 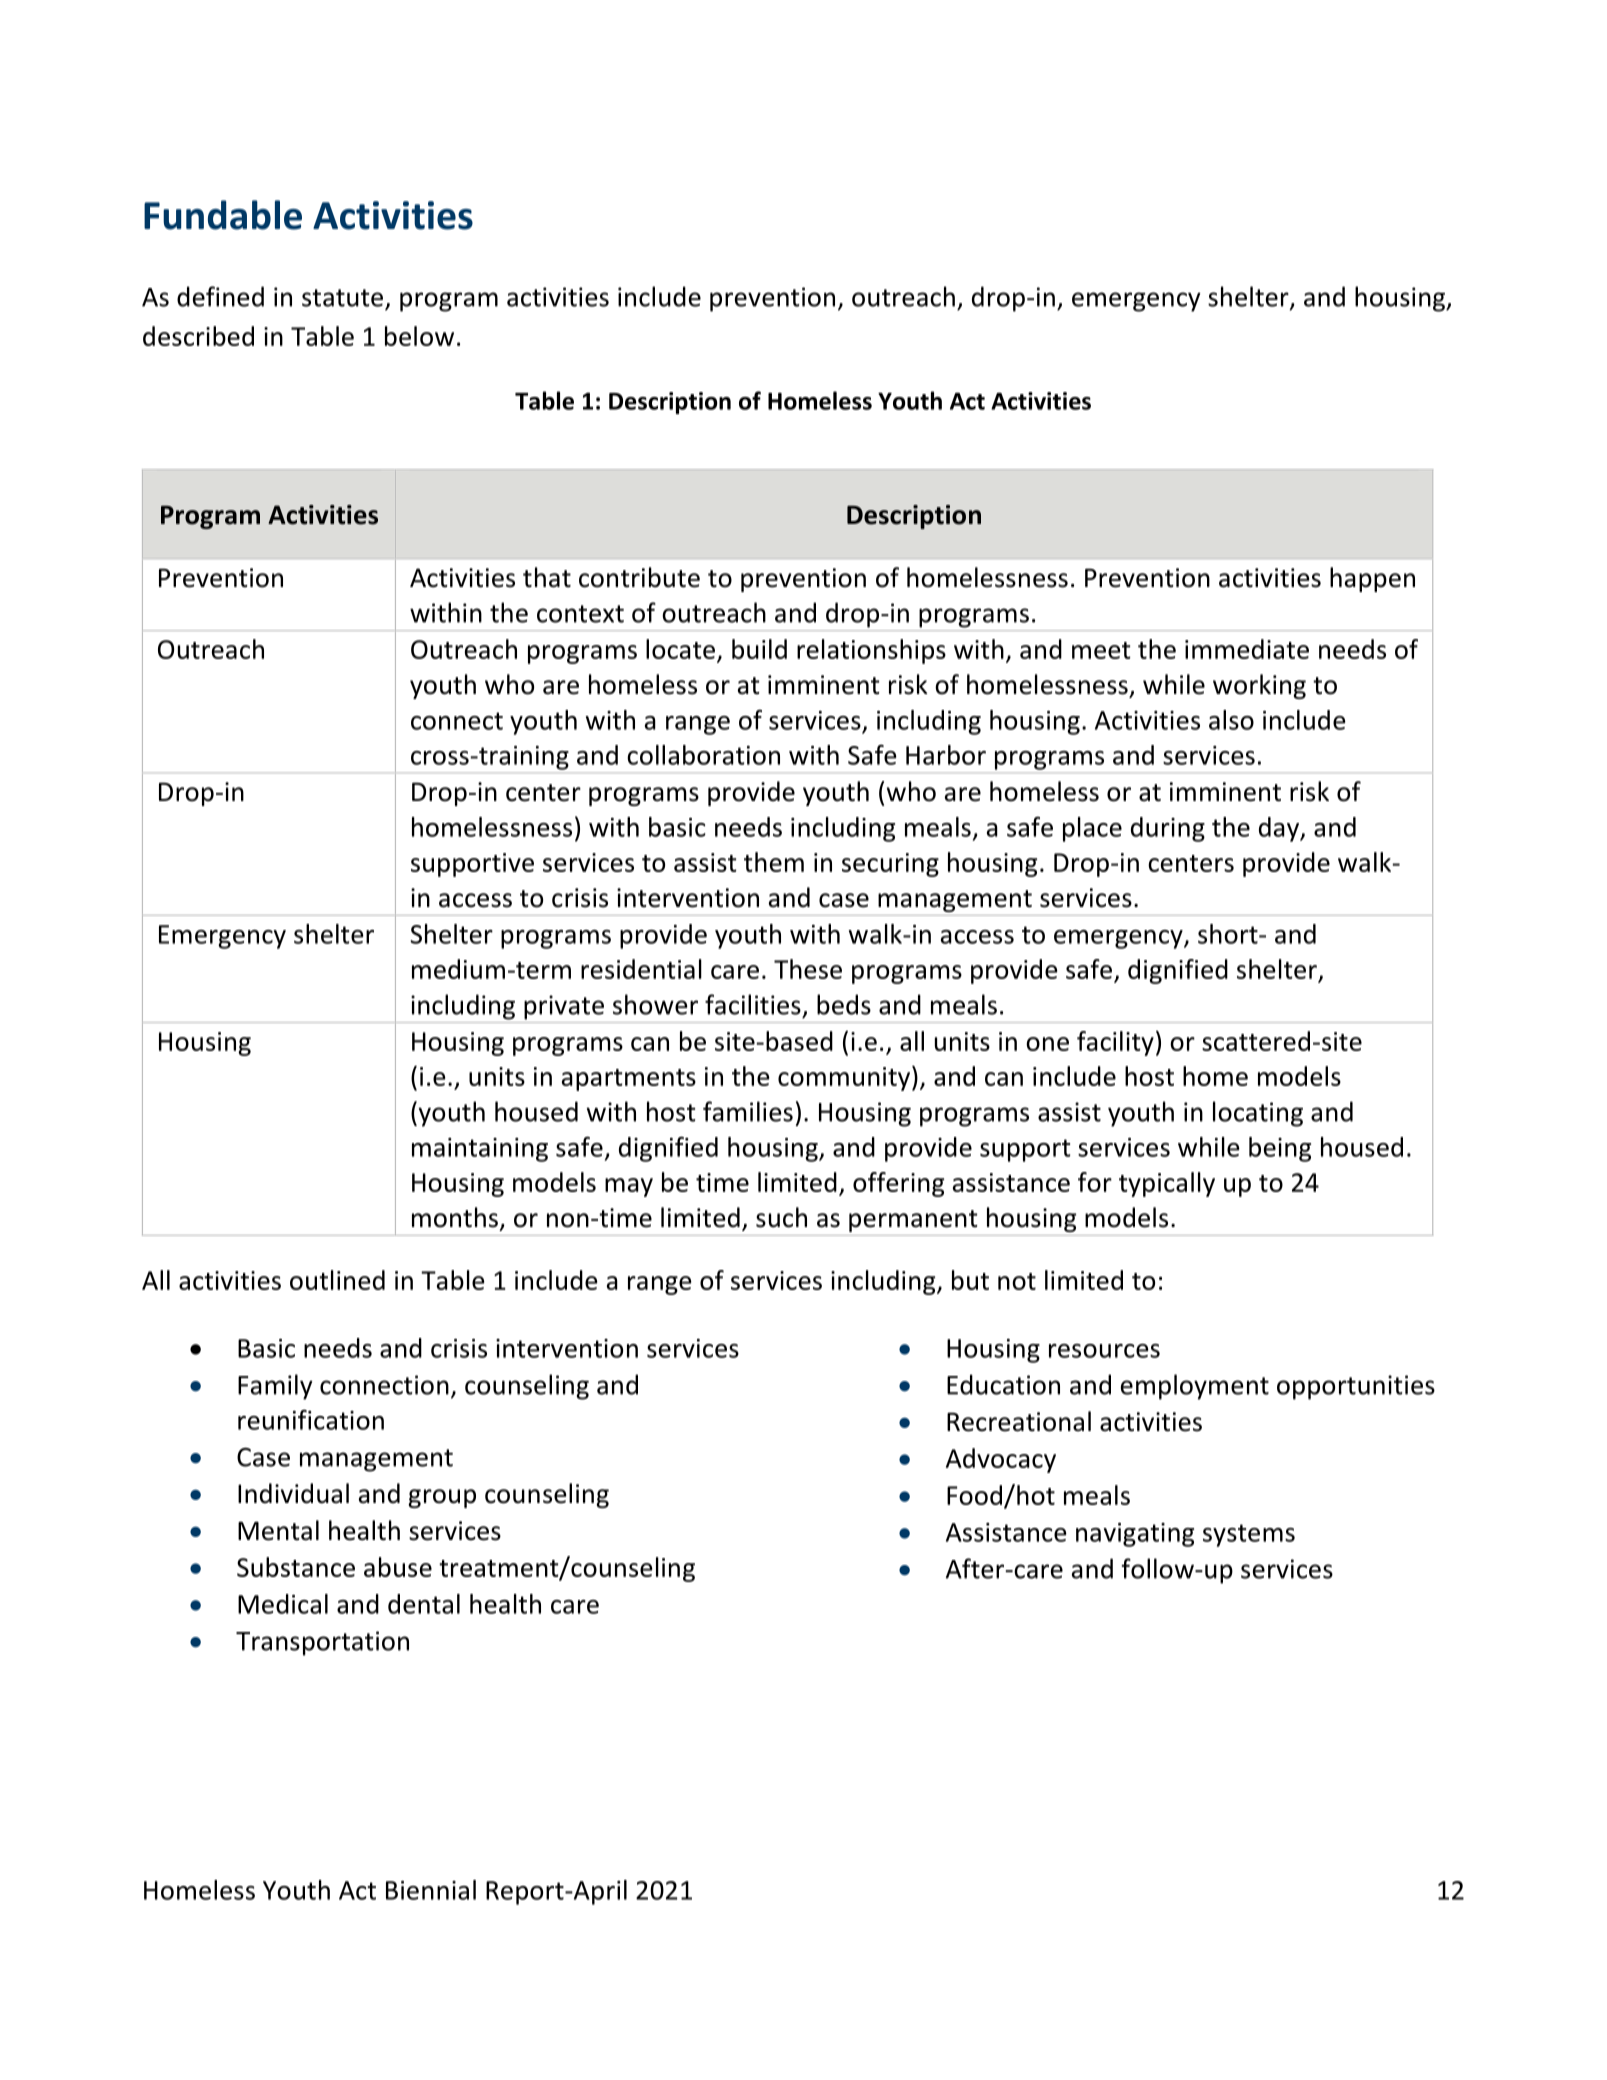 I want to click on families, so click(x=748, y=1111).
